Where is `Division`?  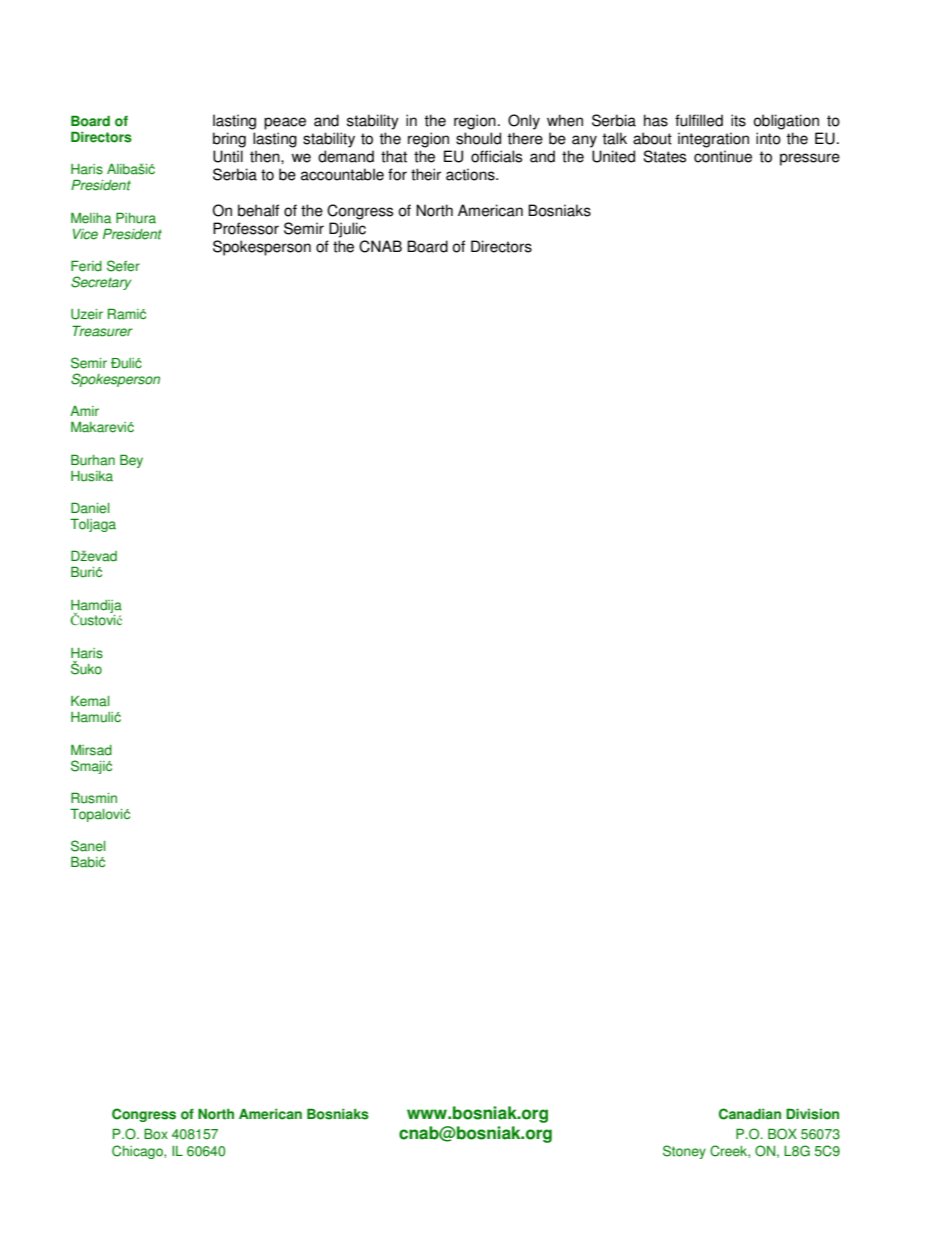
Division is located at coordinates (812, 1114).
